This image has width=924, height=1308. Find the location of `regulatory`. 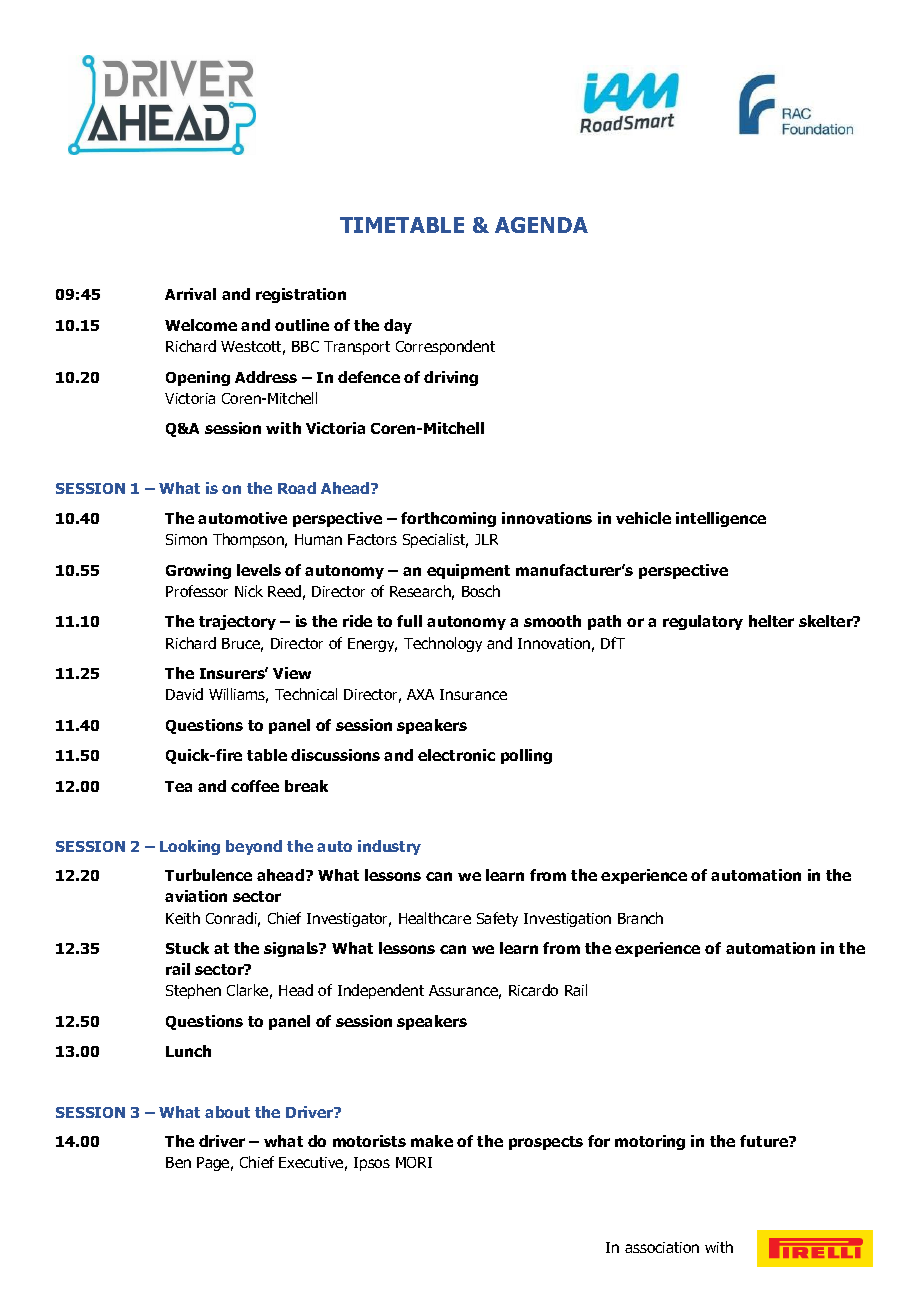

regulatory is located at coordinates (703, 622).
